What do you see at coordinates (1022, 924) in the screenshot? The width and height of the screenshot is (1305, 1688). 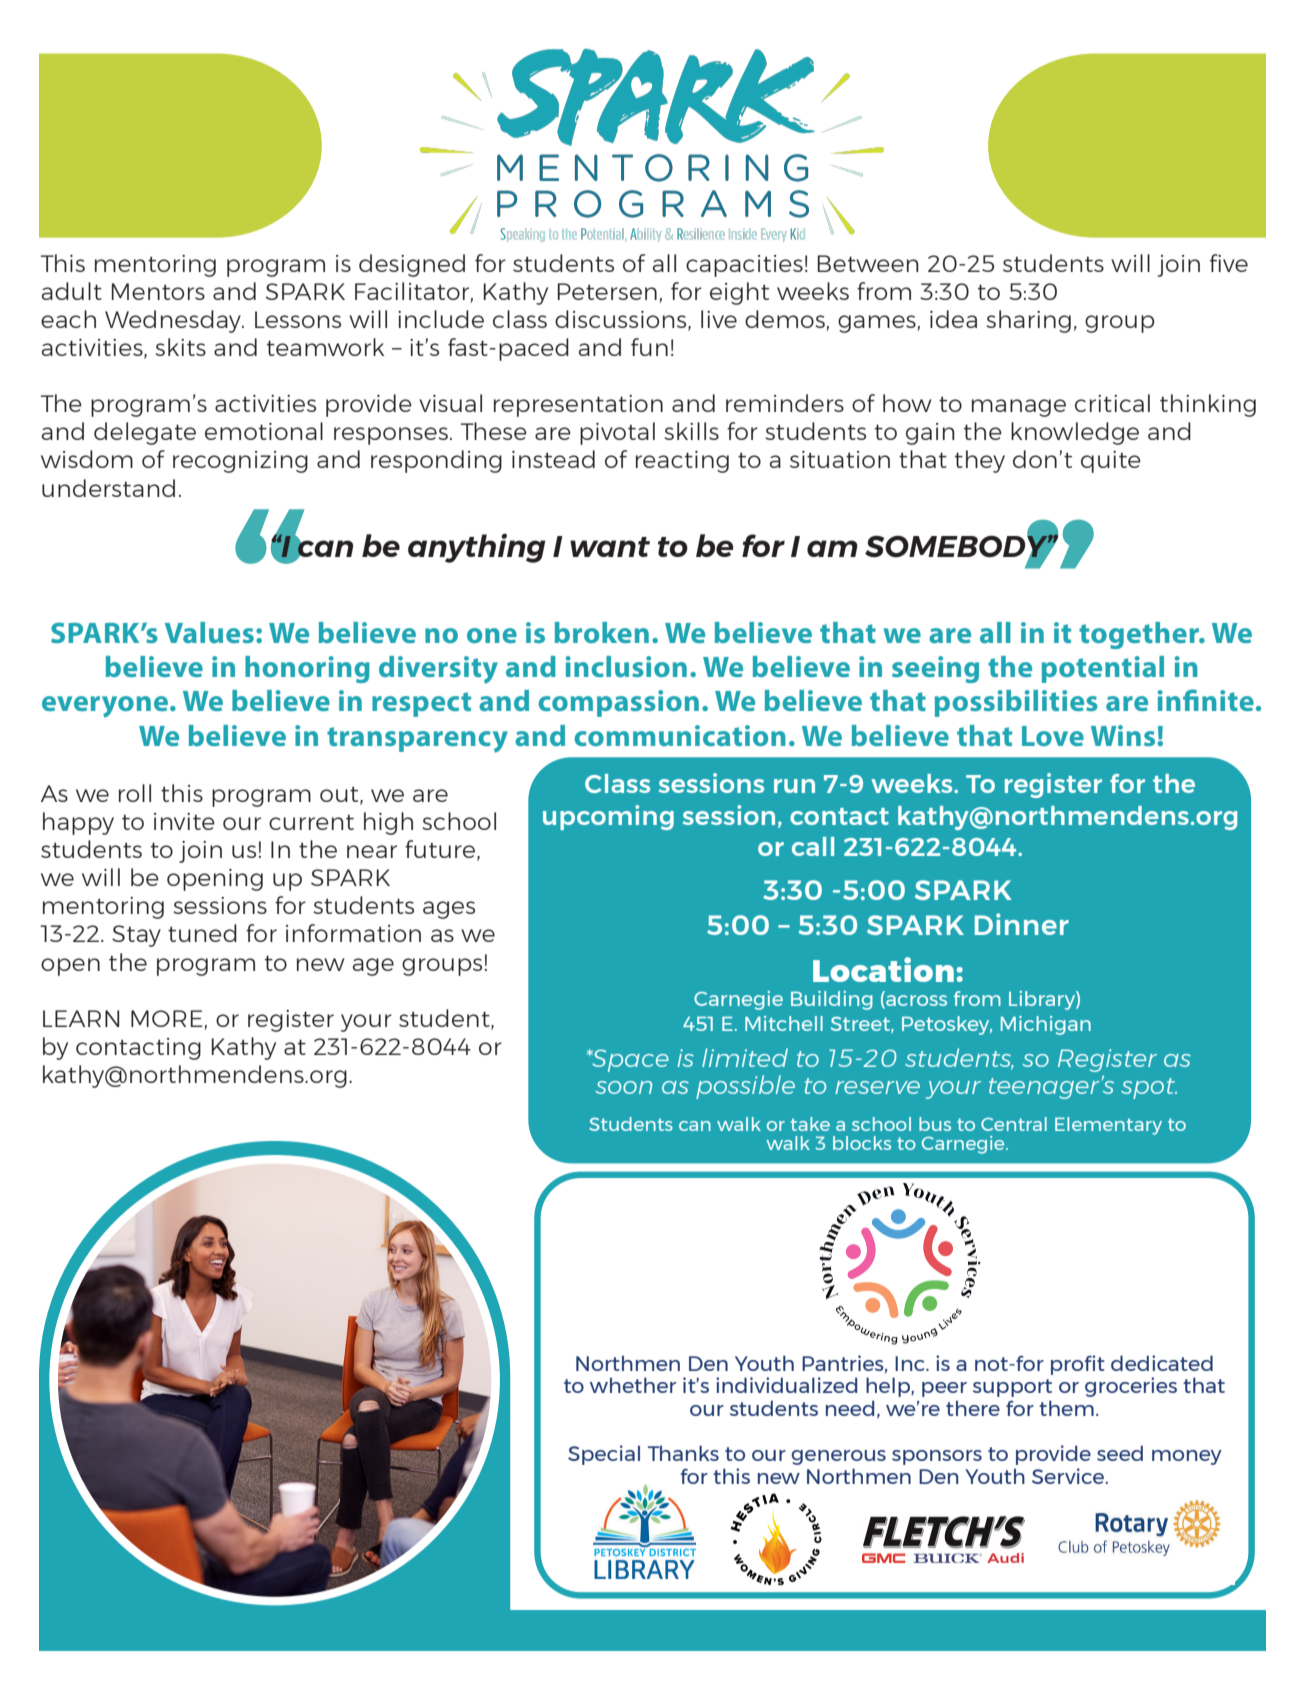 I see `Dinner` at bounding box center [1022, 924].
